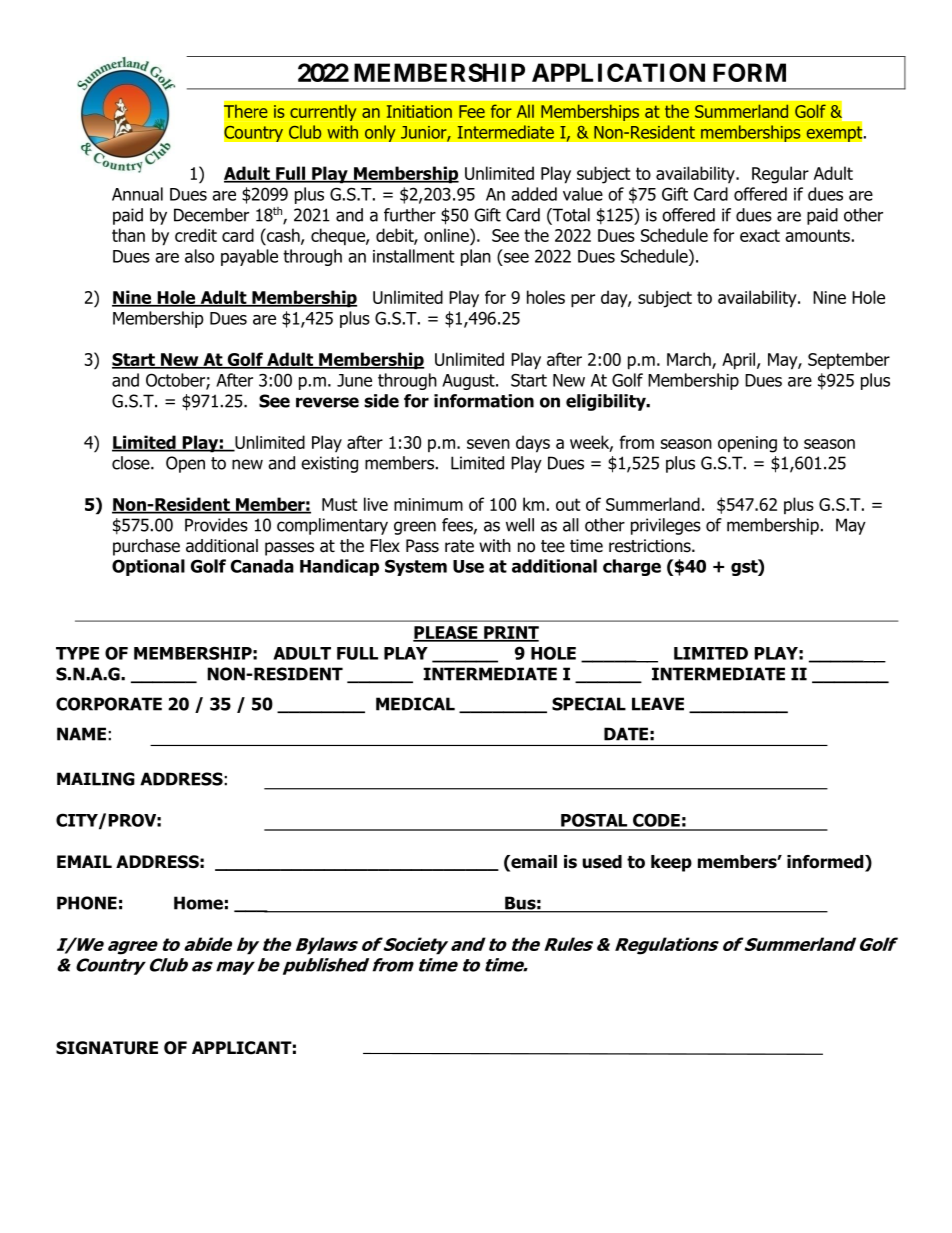  What do you see at coordinates (780, 175) in the screenshot?
I see `Regular` at bounding box center [780, 175].
